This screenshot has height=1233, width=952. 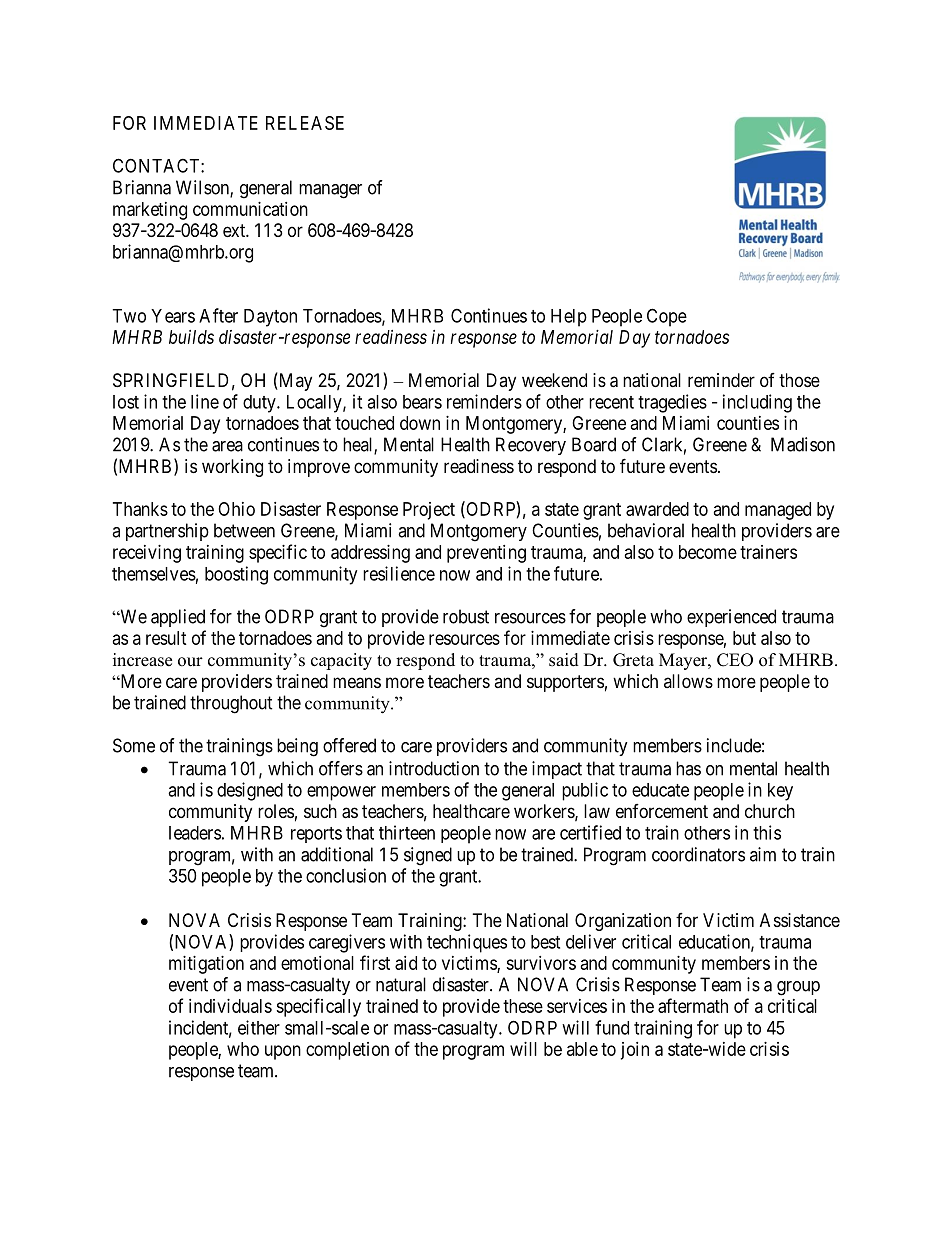 I want to click on individuals, so click(x=230, y=1006).
